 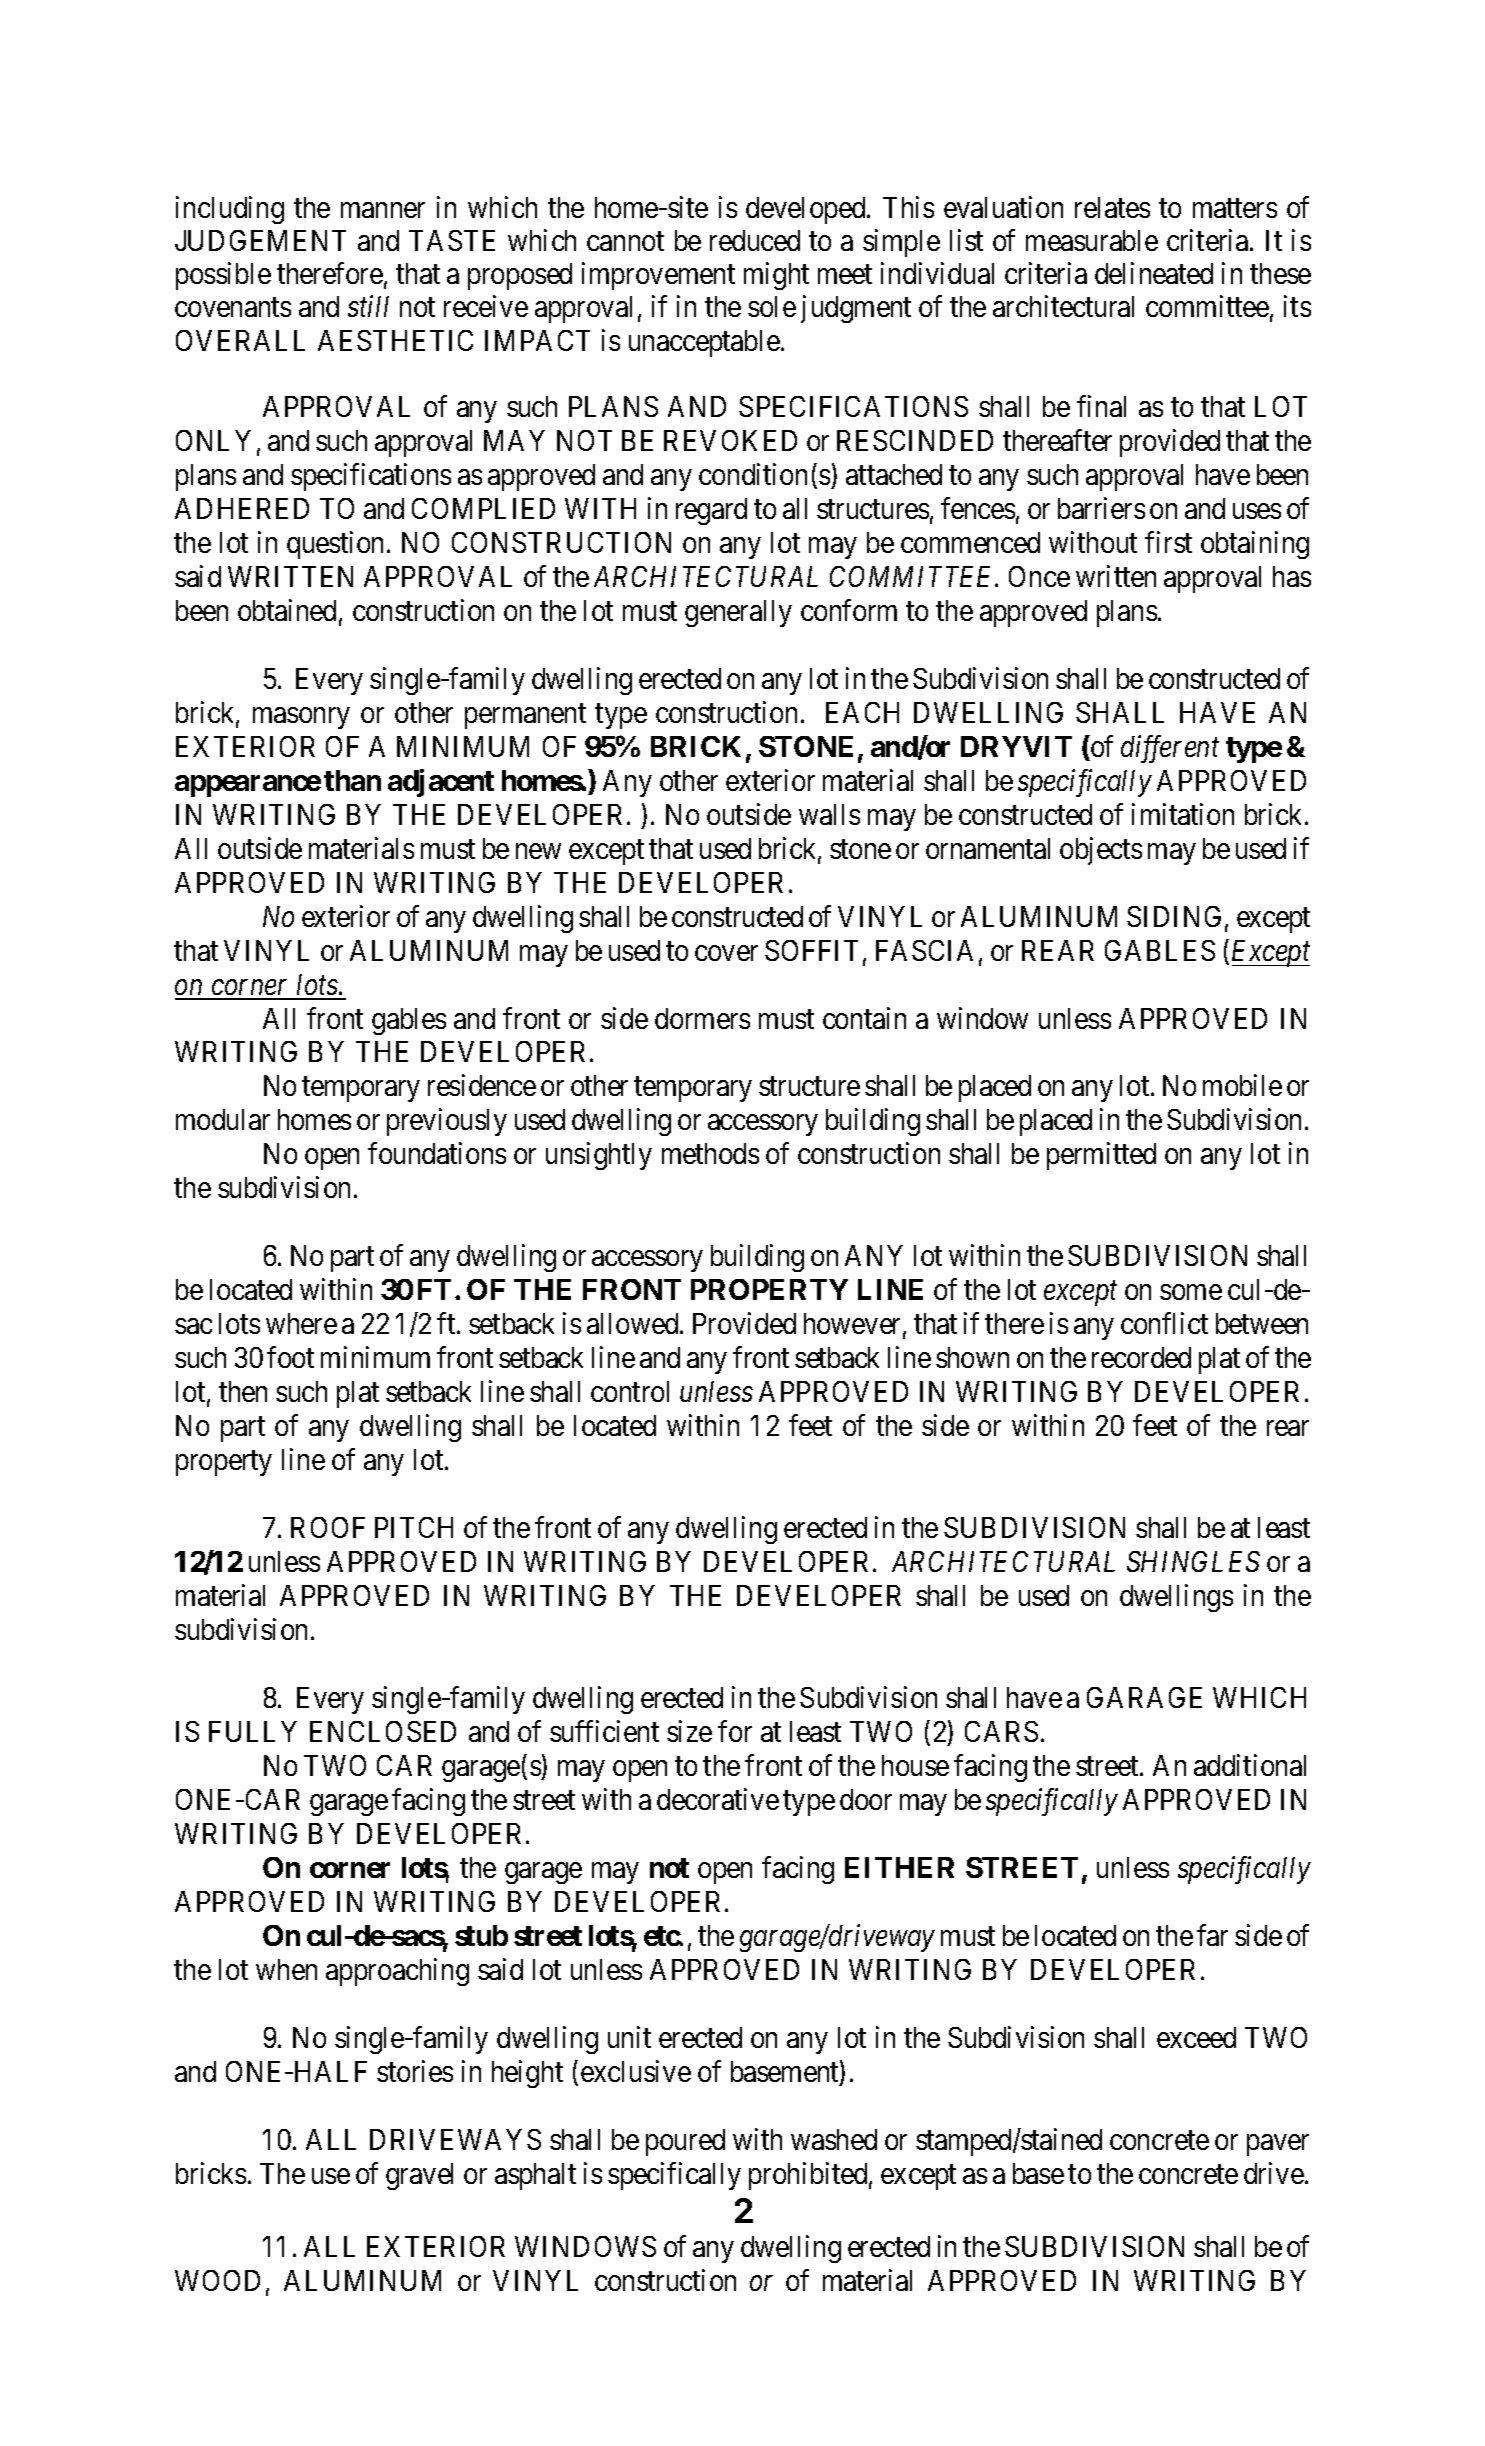 I want to click on might, so click(x=776, y=276).
